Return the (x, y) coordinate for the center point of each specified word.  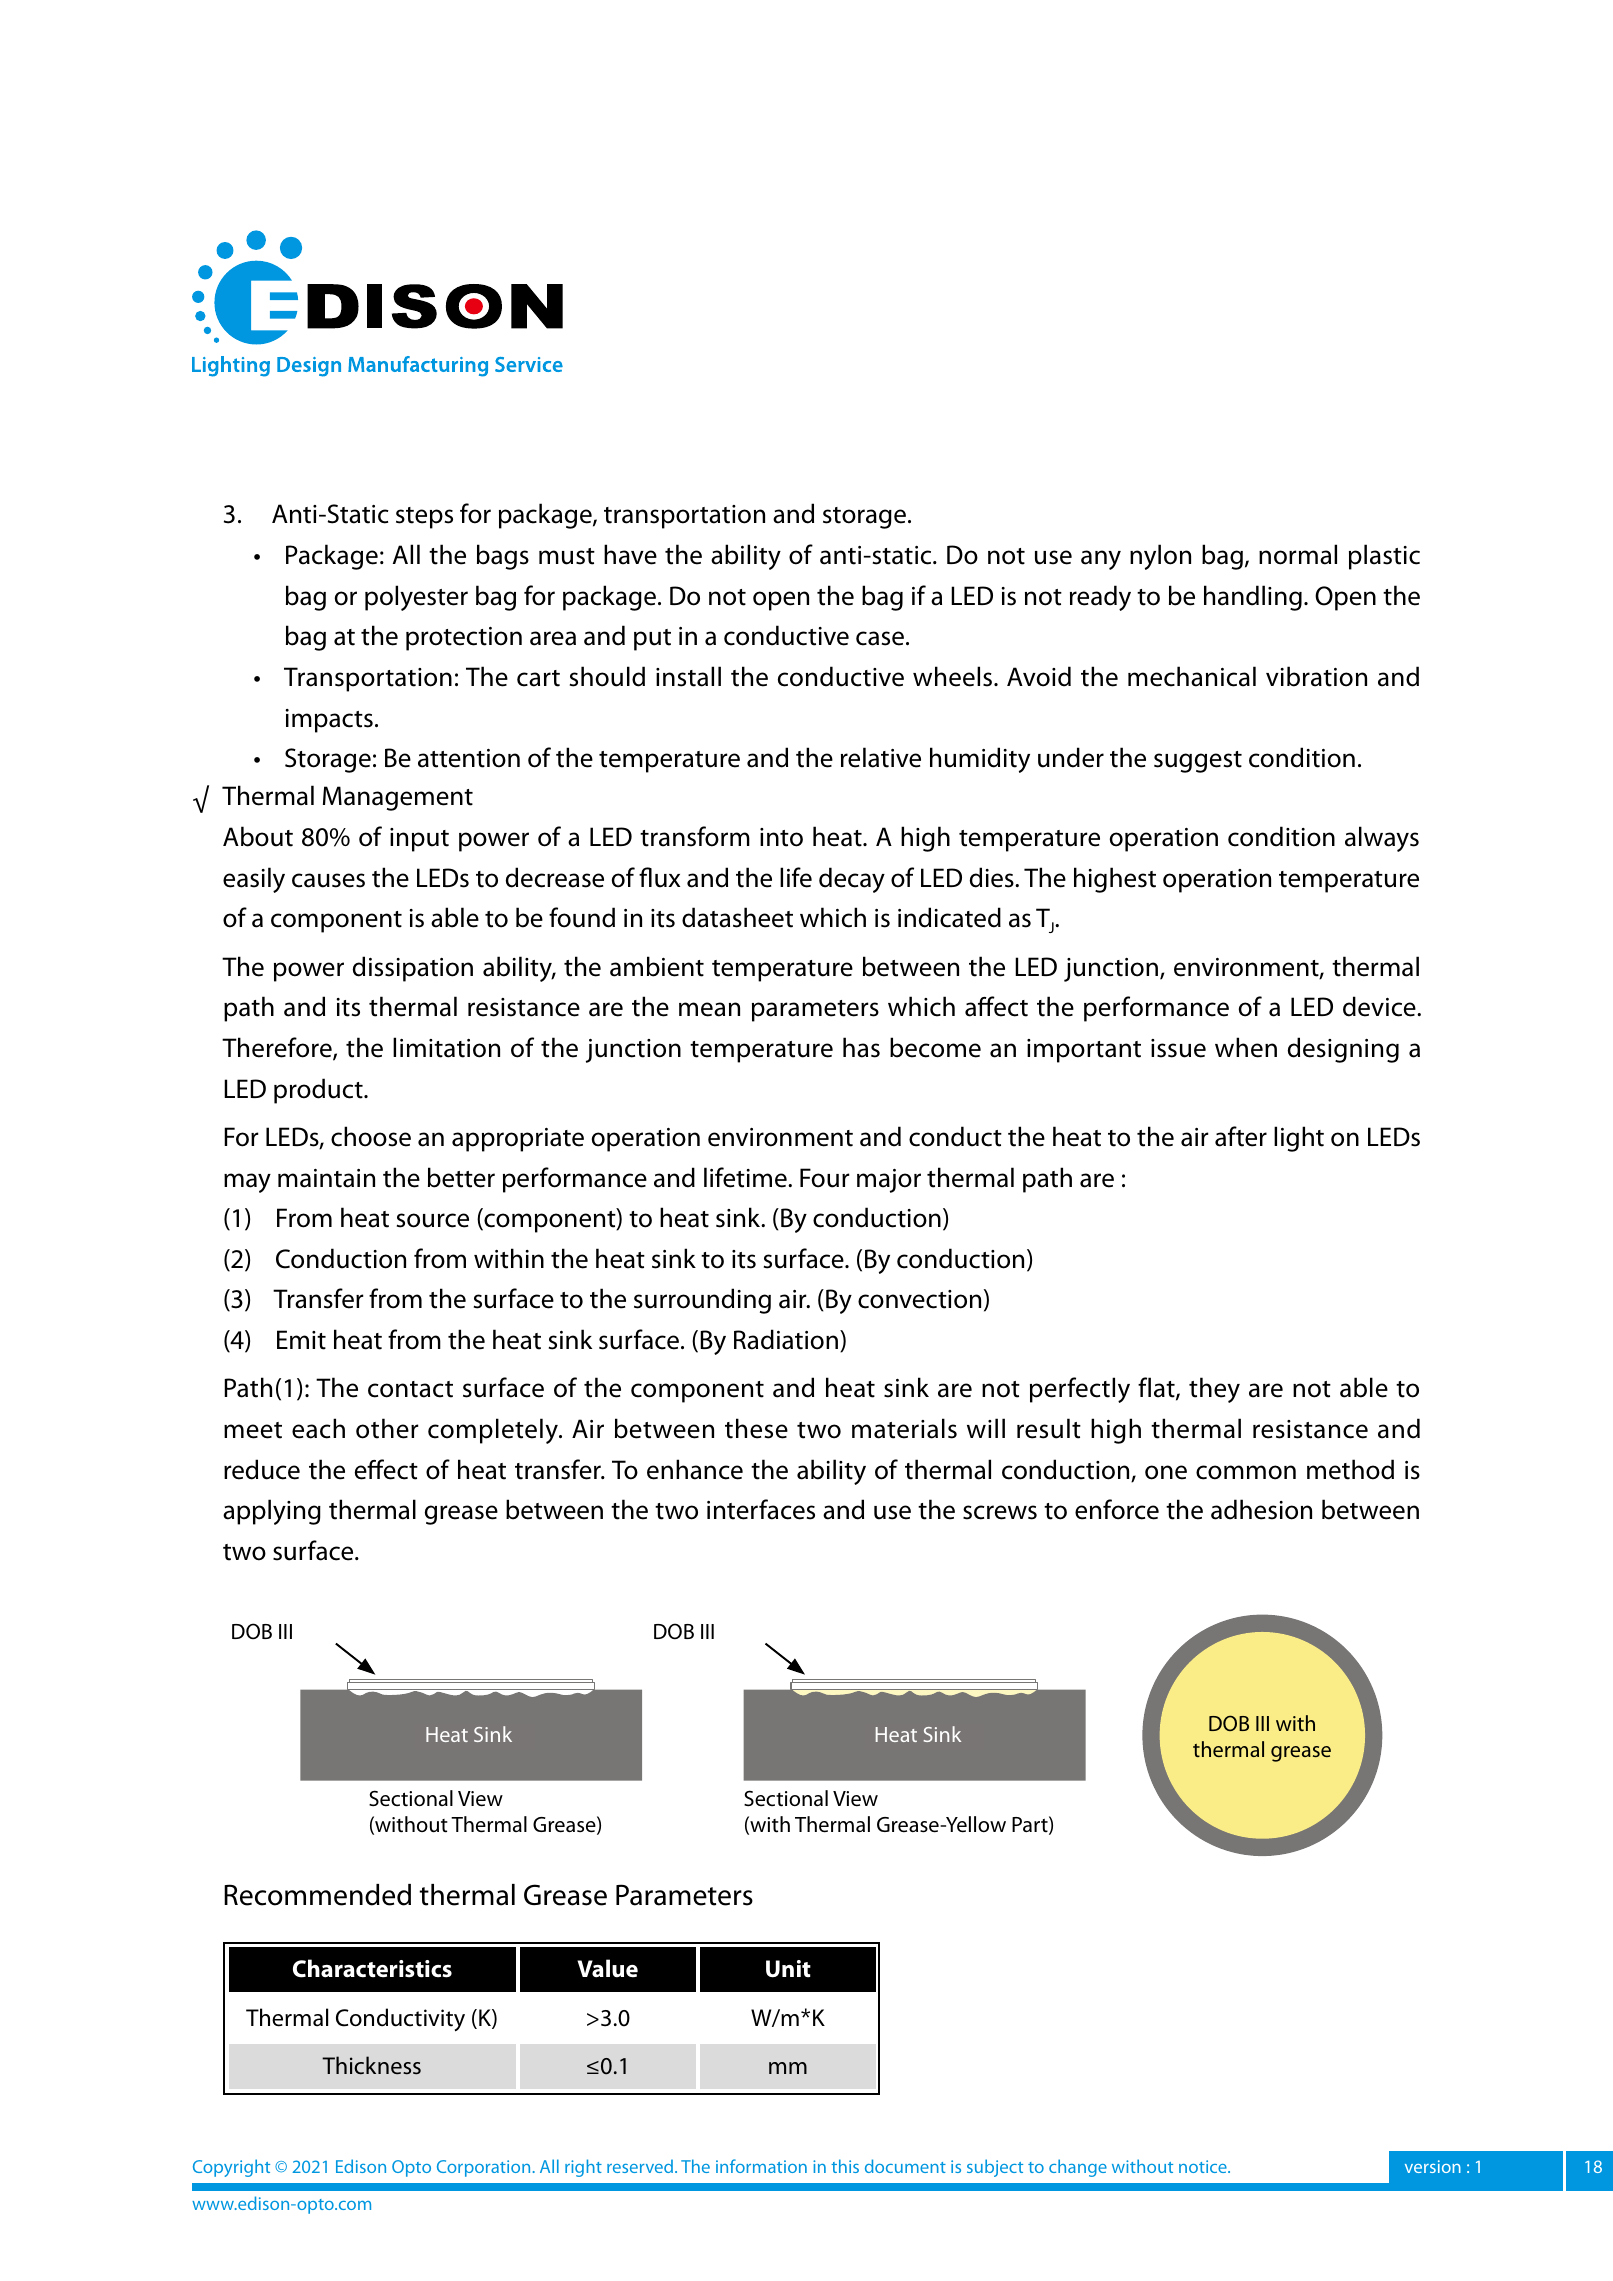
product (319, 1091)
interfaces (761, 1509)
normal (1298, 554)
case (880, 638)
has (861, 1047)
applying (272, 1512)
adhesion (1261, 1509)
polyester (416, 598)
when (1246, 1047)
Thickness (371, 2065)
